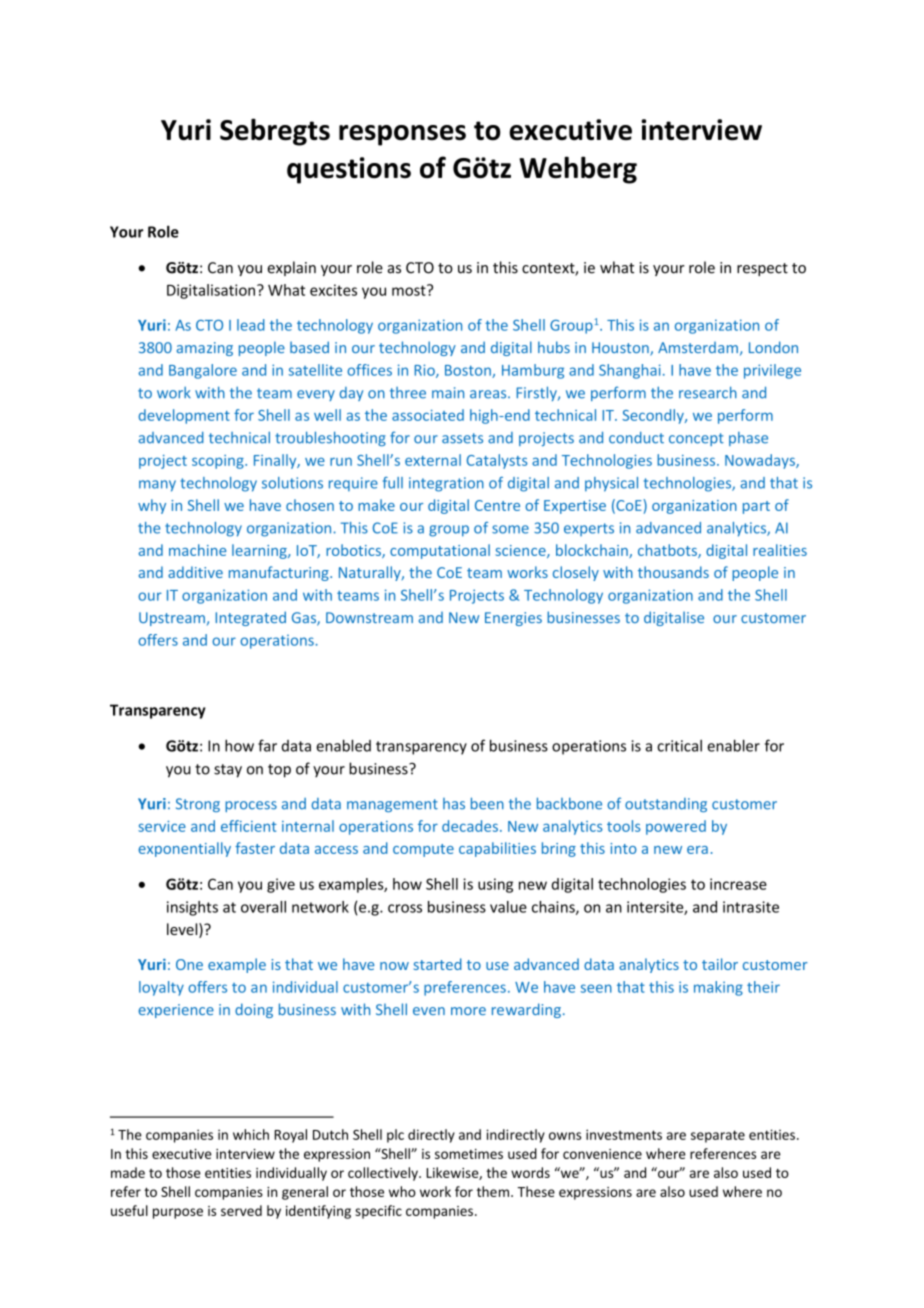 The image size is (924, 1308). I want to click on purpose, so click(178, 1213).
